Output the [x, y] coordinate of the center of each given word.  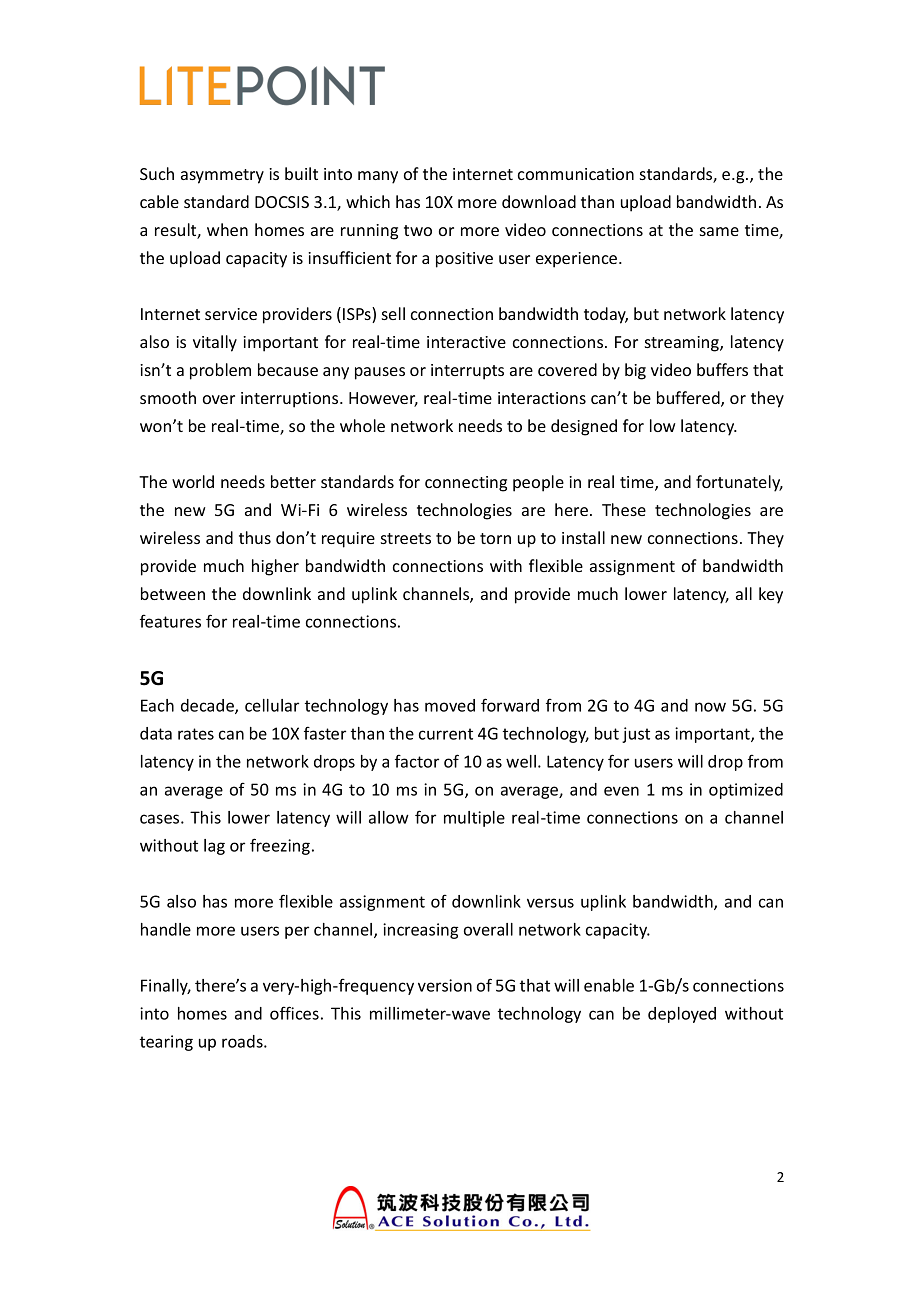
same [719, 231]
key [771, 595]
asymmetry [222, 176]
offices [294, 1013]
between [173, 593]
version [445, 985]
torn [495, 538]
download [539, 201]
